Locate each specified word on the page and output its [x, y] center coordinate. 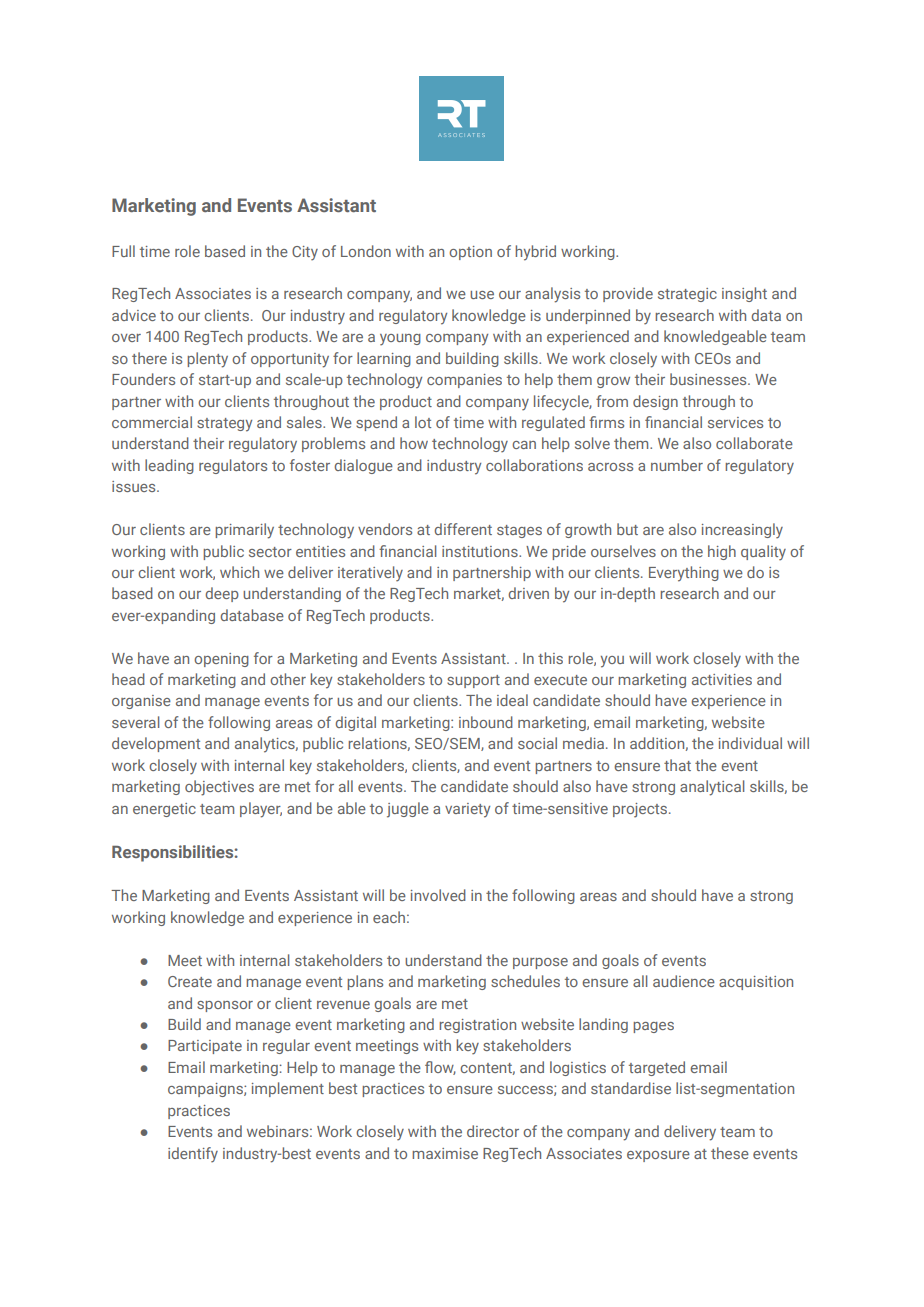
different [463, 529]
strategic [687, 295]
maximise [445, 1153]
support [473, 681]
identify [193, 1155]
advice [134, 315]
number [677, 465]
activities [722, 679]
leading [169, 466]
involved [438, 895]
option [470, 253]
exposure [658, 1156]
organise [141, 702]
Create [190, 981]
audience [684, 981]
